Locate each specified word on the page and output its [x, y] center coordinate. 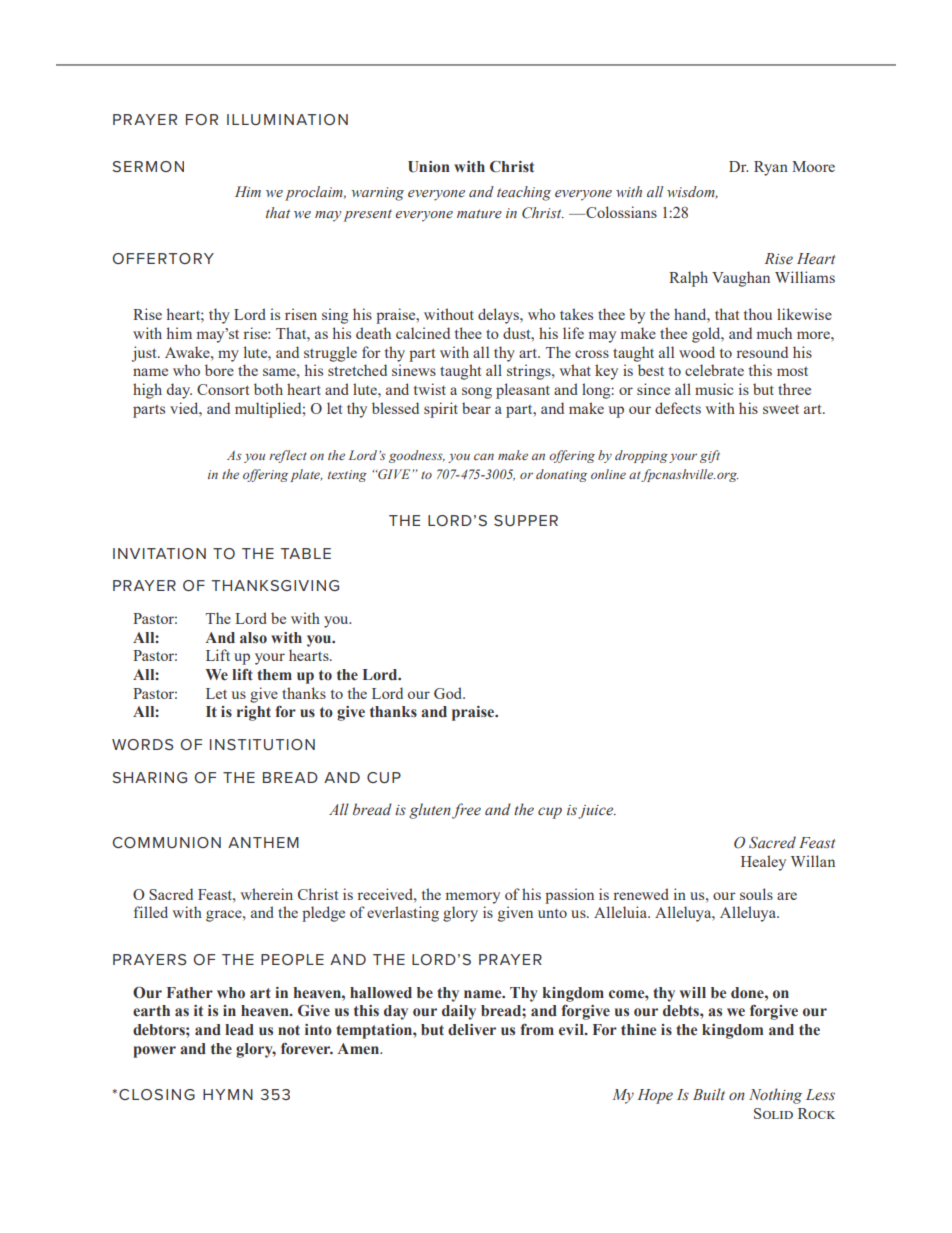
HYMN [228, 1094]
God [449, 693]
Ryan [771, 168]
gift [710, 456]
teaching [524, 193]
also [253, 637]
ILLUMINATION [287, 119]
